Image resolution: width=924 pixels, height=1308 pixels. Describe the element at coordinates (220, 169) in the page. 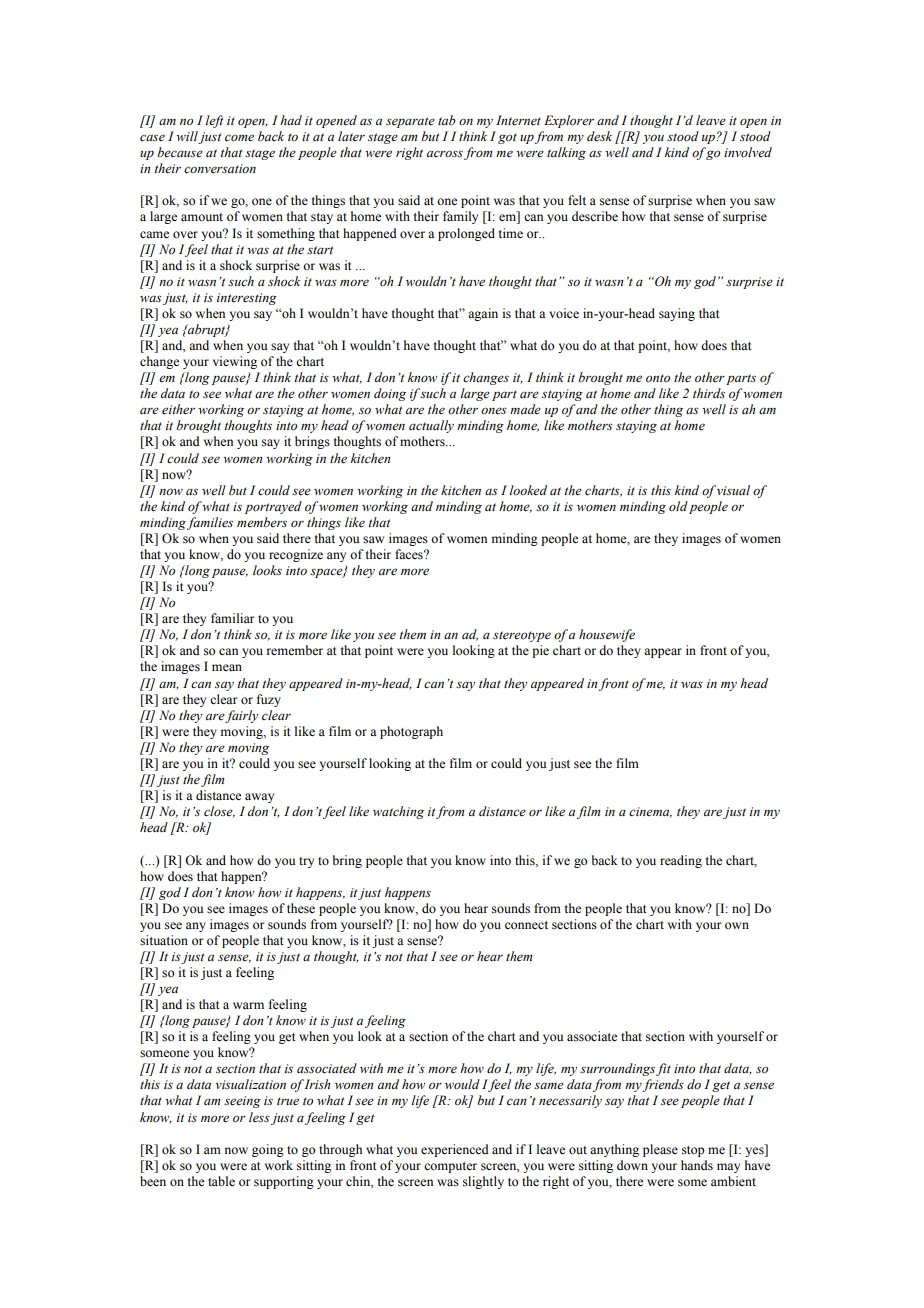

I see `conversation` at that location.
